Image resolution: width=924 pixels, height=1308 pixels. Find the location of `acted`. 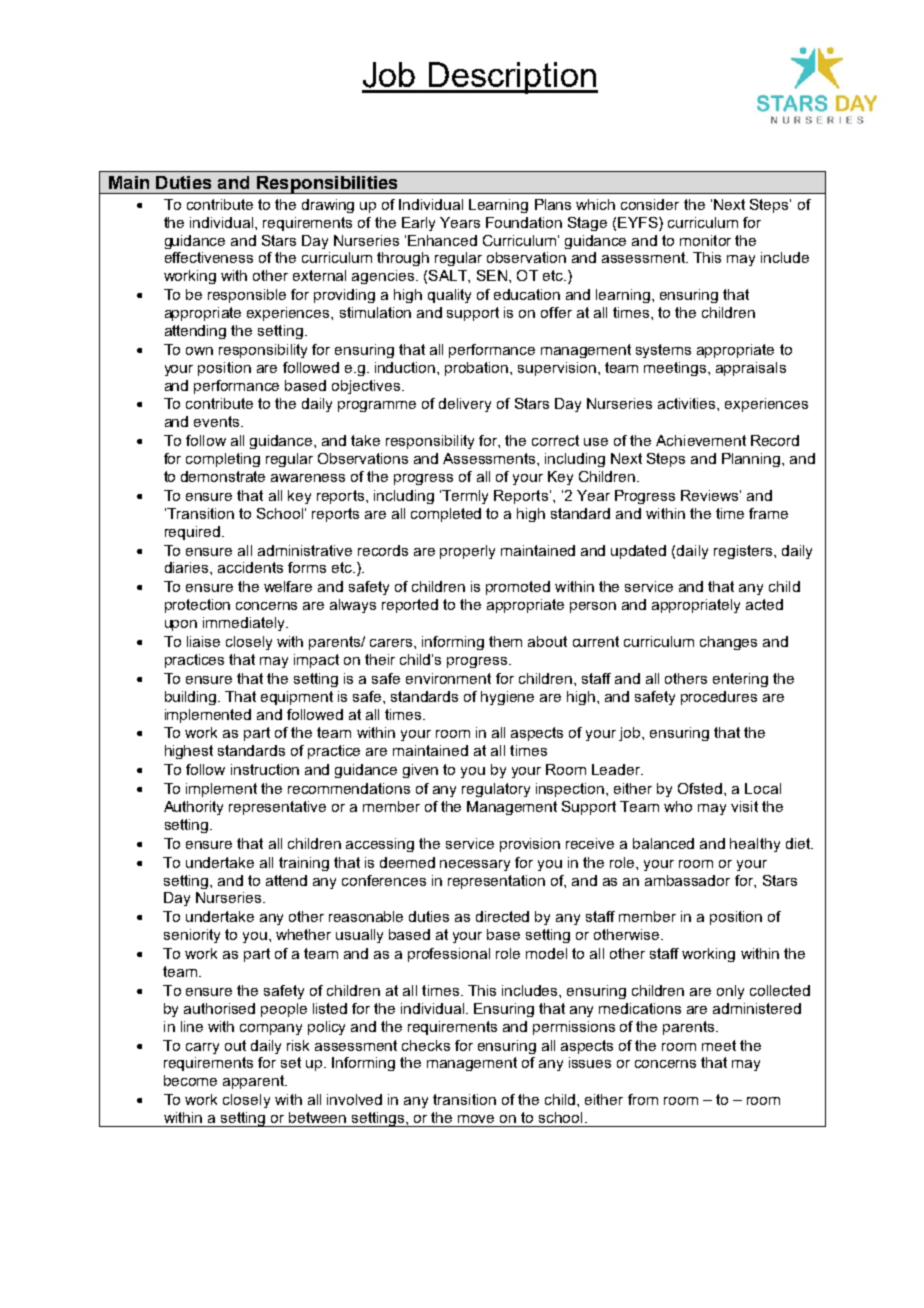

acted is located at coordinates (764, 604).
